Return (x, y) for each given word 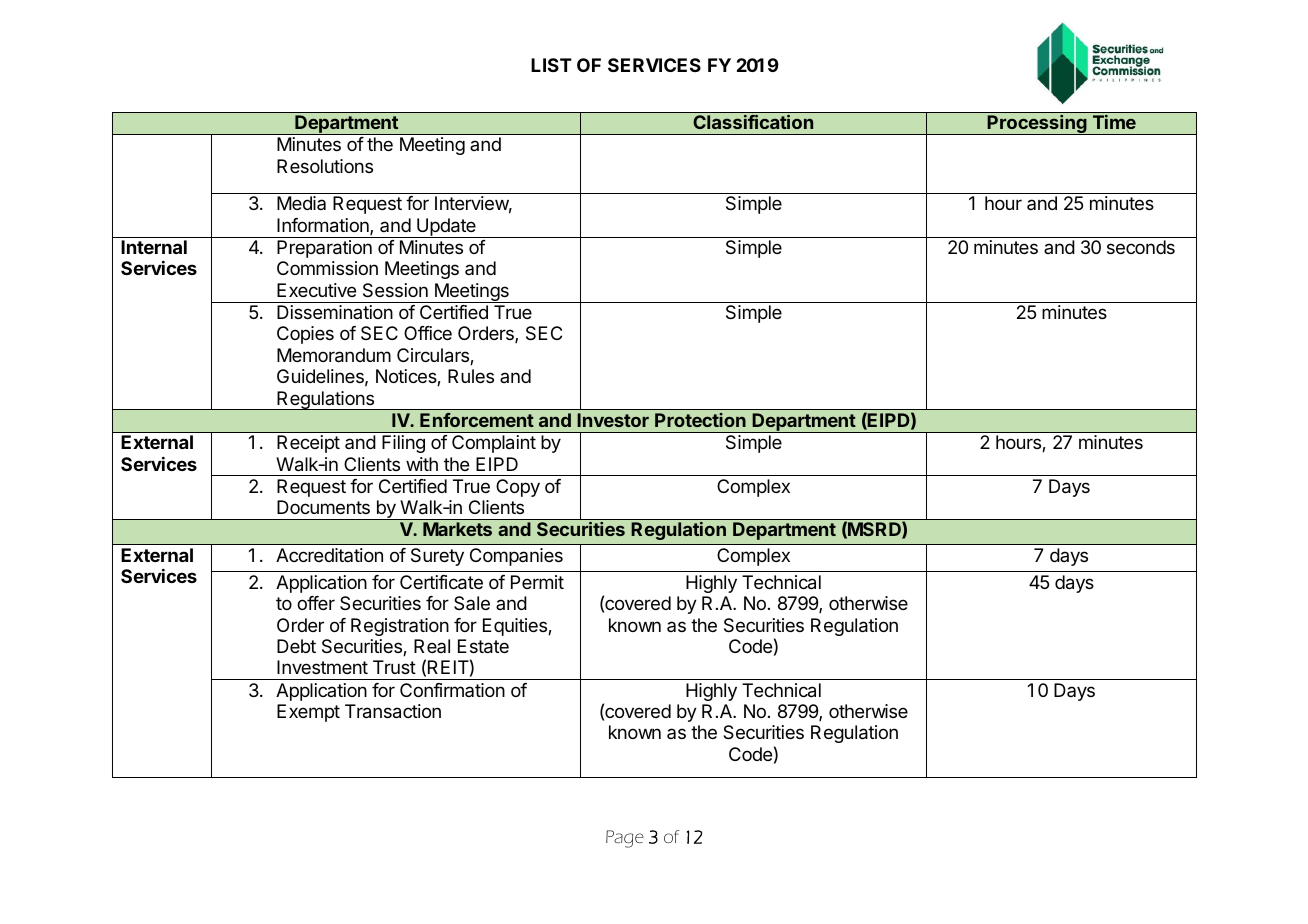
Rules (471, 376)
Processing (1037, 124)
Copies (305, 335)
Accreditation (329, 555)
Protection (700, 420)
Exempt (308, 713)
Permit (537, 582)
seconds (1141, 247)
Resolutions (325, 166)
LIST (551, 65)
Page (625, 839)
